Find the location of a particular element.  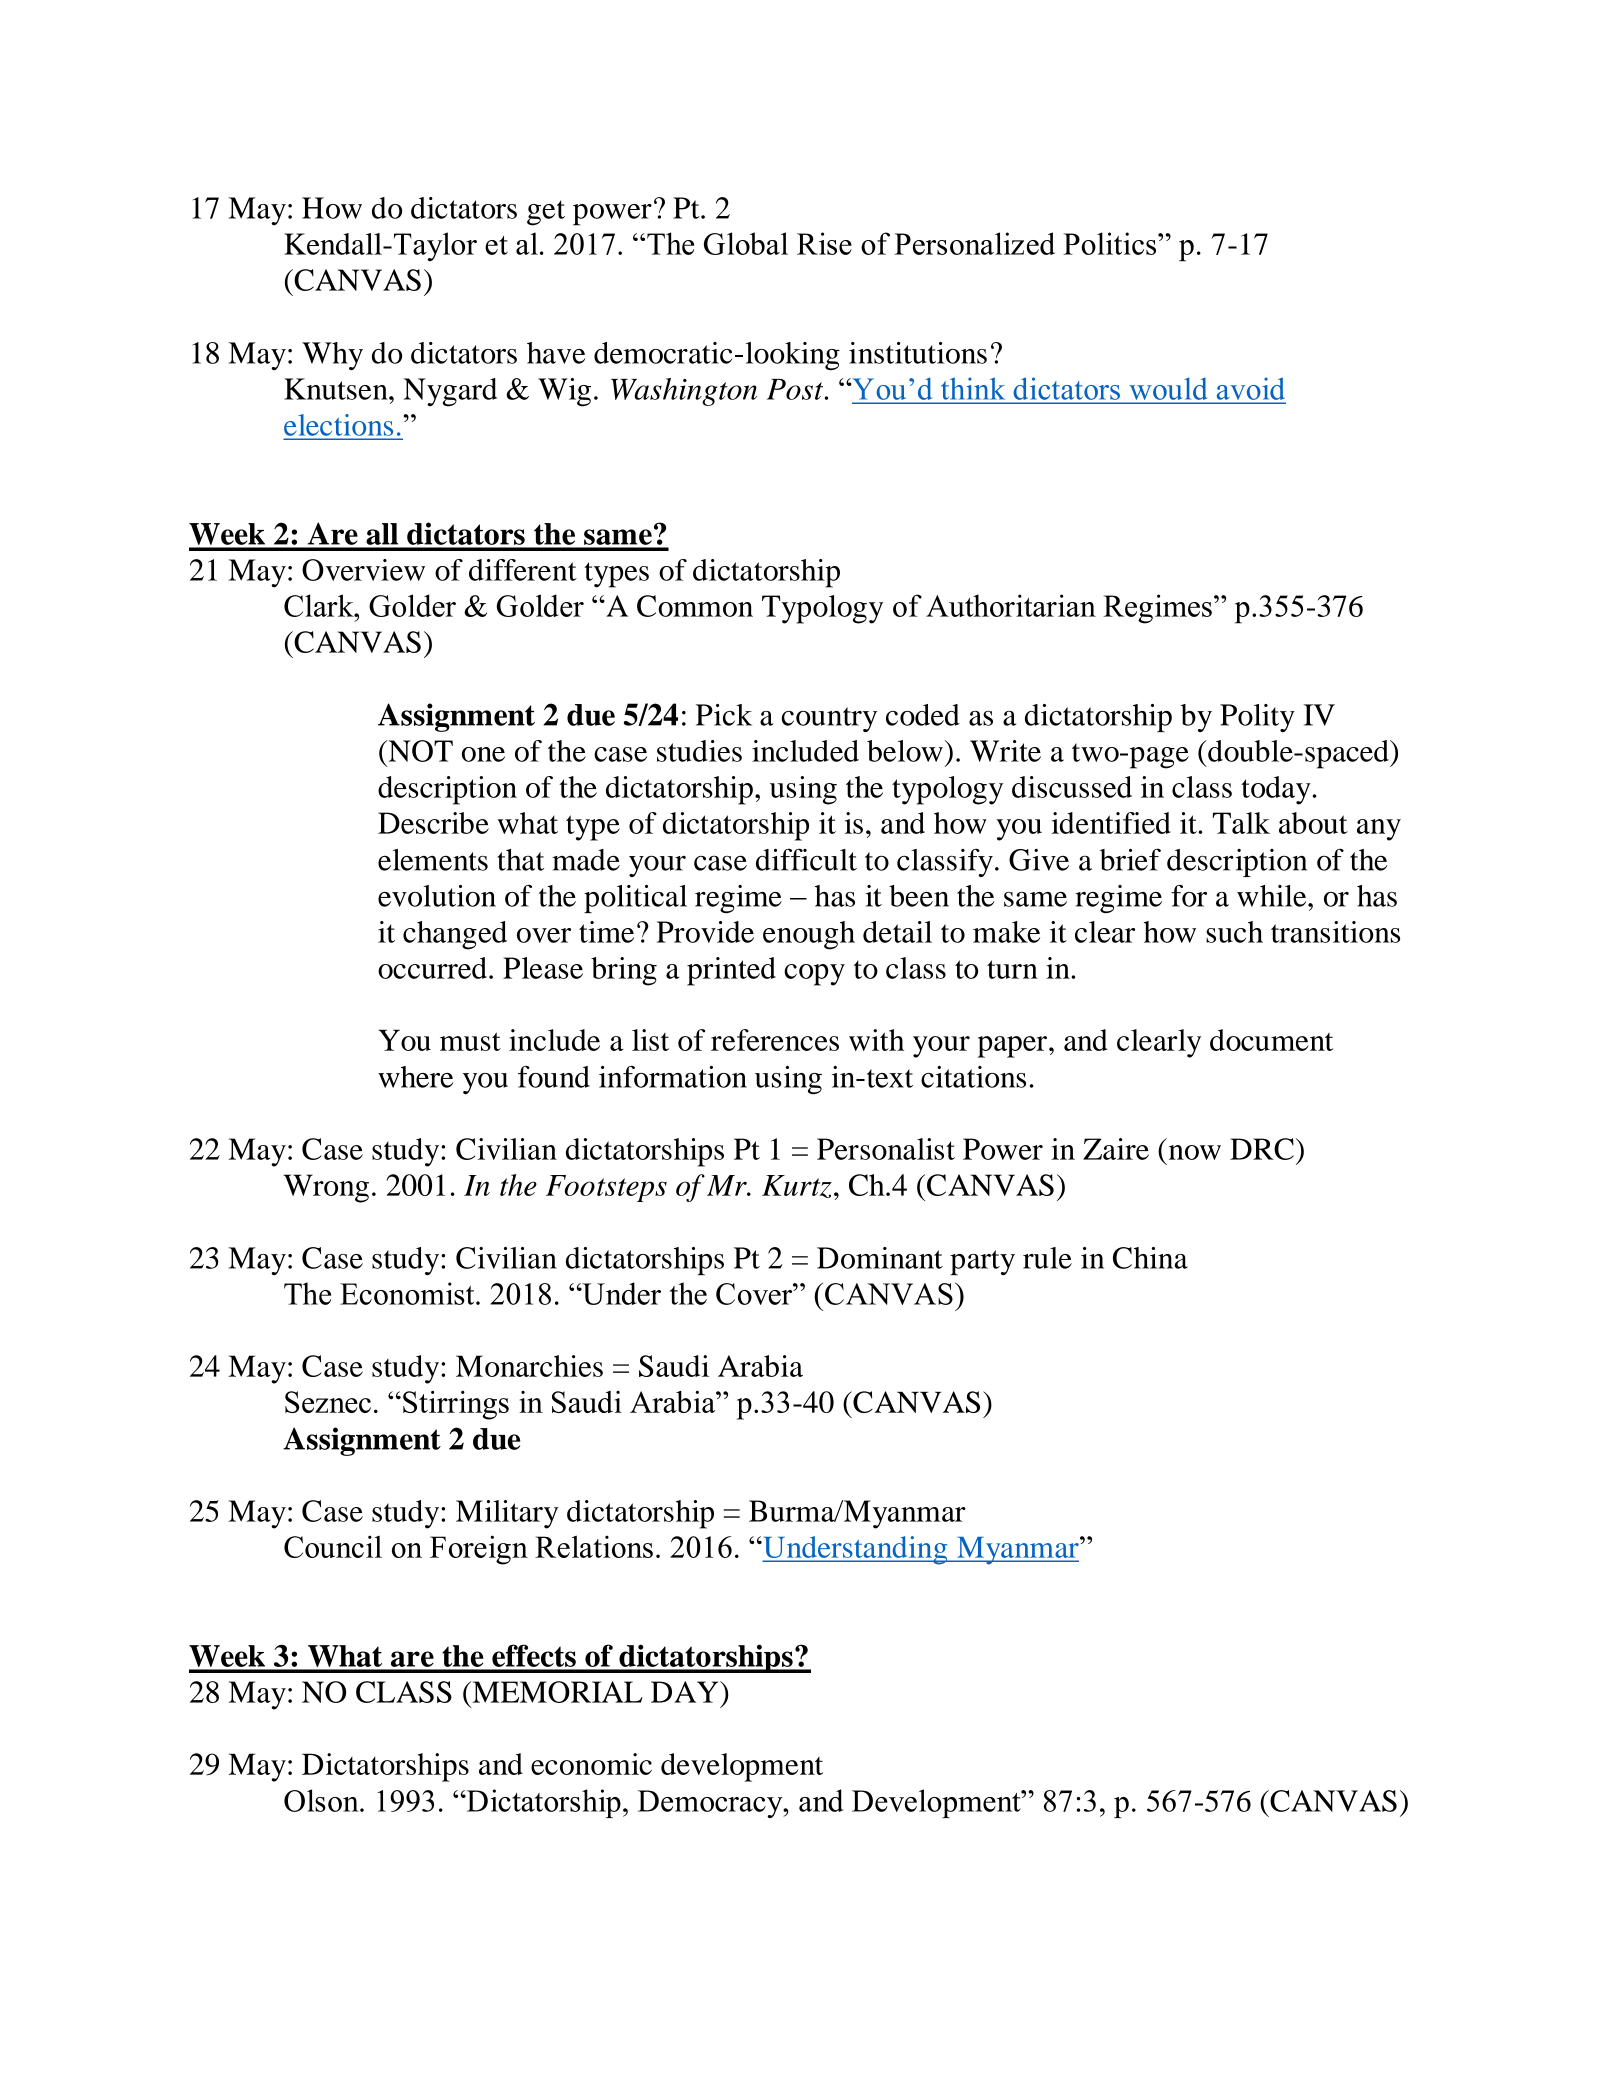

China is located at coordinates (1150, 1258).
